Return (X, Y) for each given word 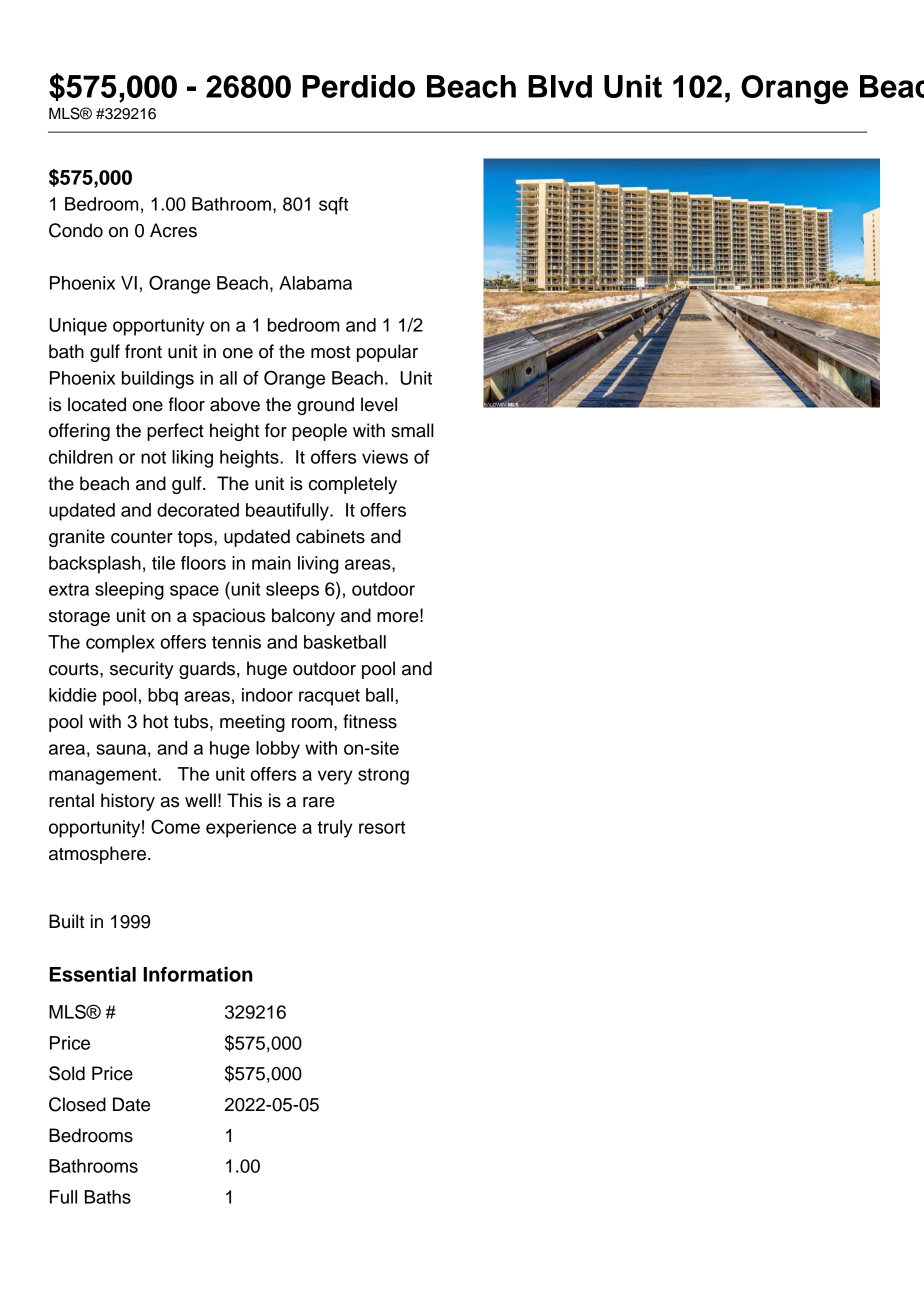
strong (383, 776)
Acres (173, 230)
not (153, 457)
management (104, 776)
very (335, 777)
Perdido (358, 86)
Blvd (560, 86)
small (412, 430)
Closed (77, 1104)
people (319, 432)
